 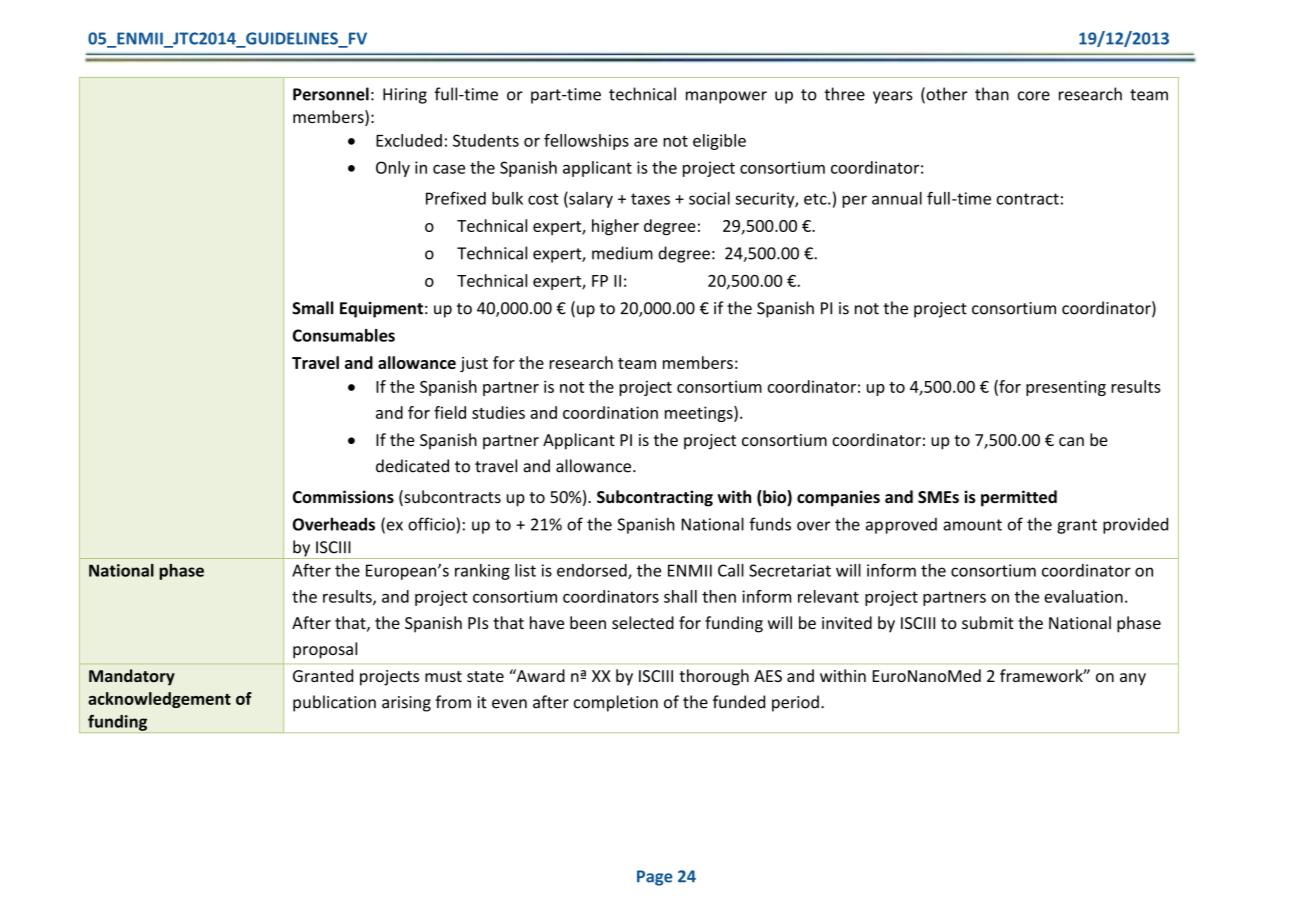 What do you see at coordinates (334, 703) in the screenshot?
I see `publication` at bounding box center [334, 703].
